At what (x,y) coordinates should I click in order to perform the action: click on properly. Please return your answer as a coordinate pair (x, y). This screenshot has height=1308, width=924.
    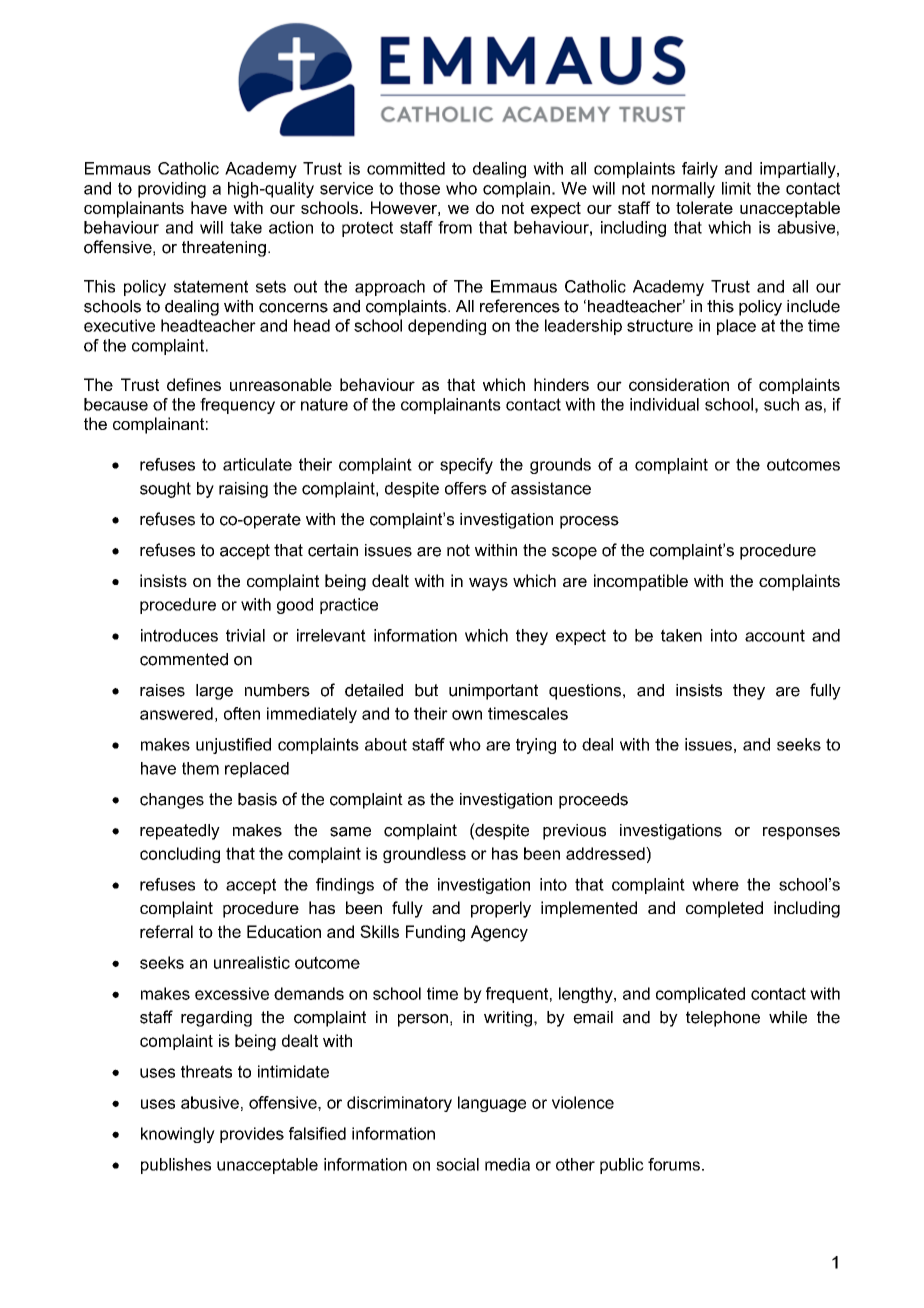
    Looking at the image, I should click on (501, 909).
